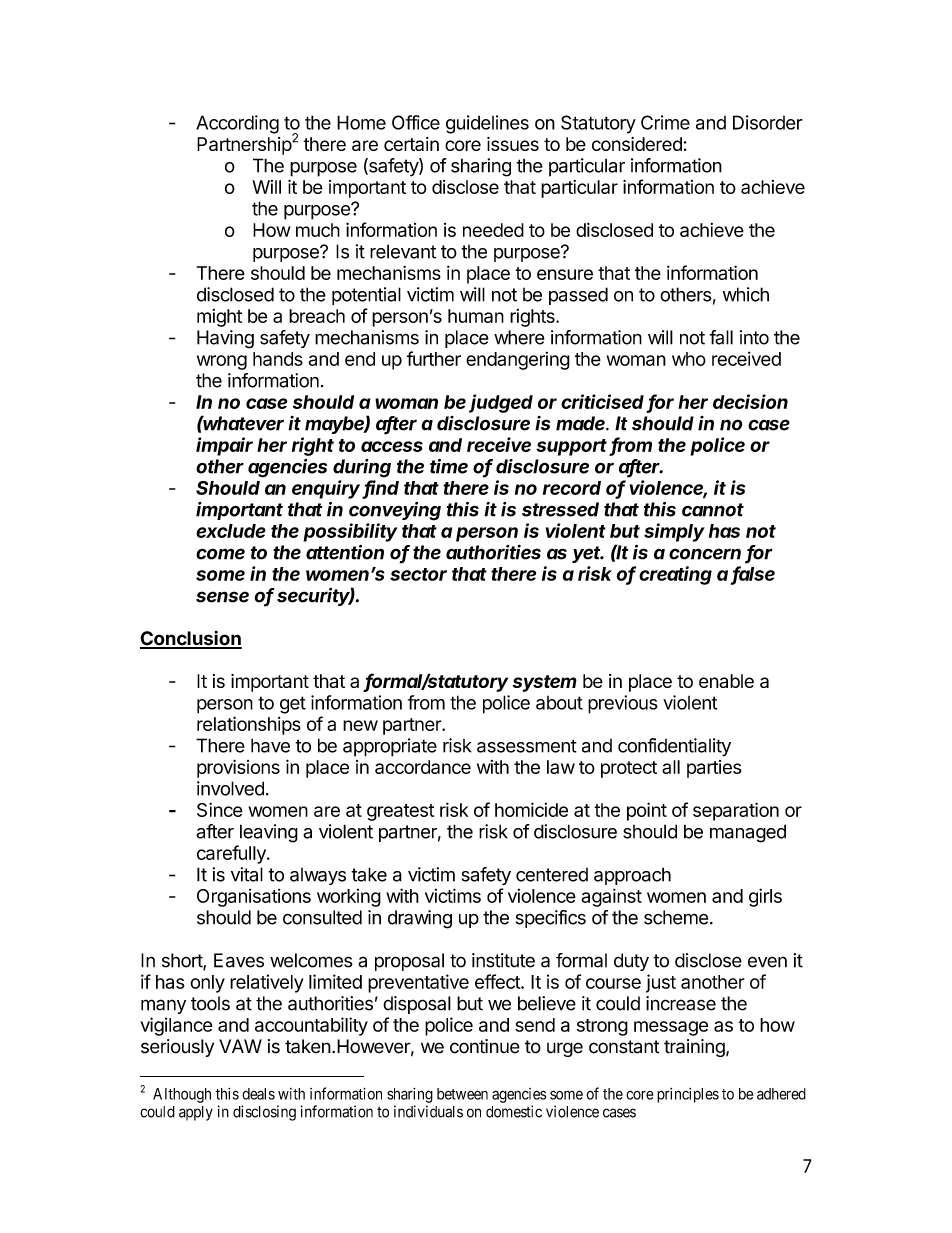 Image resolution: width=952 pixels, height=1233 pixels. Describe the element at coordinates (222, 597) in the screenshot. I see `sense` at that location.
